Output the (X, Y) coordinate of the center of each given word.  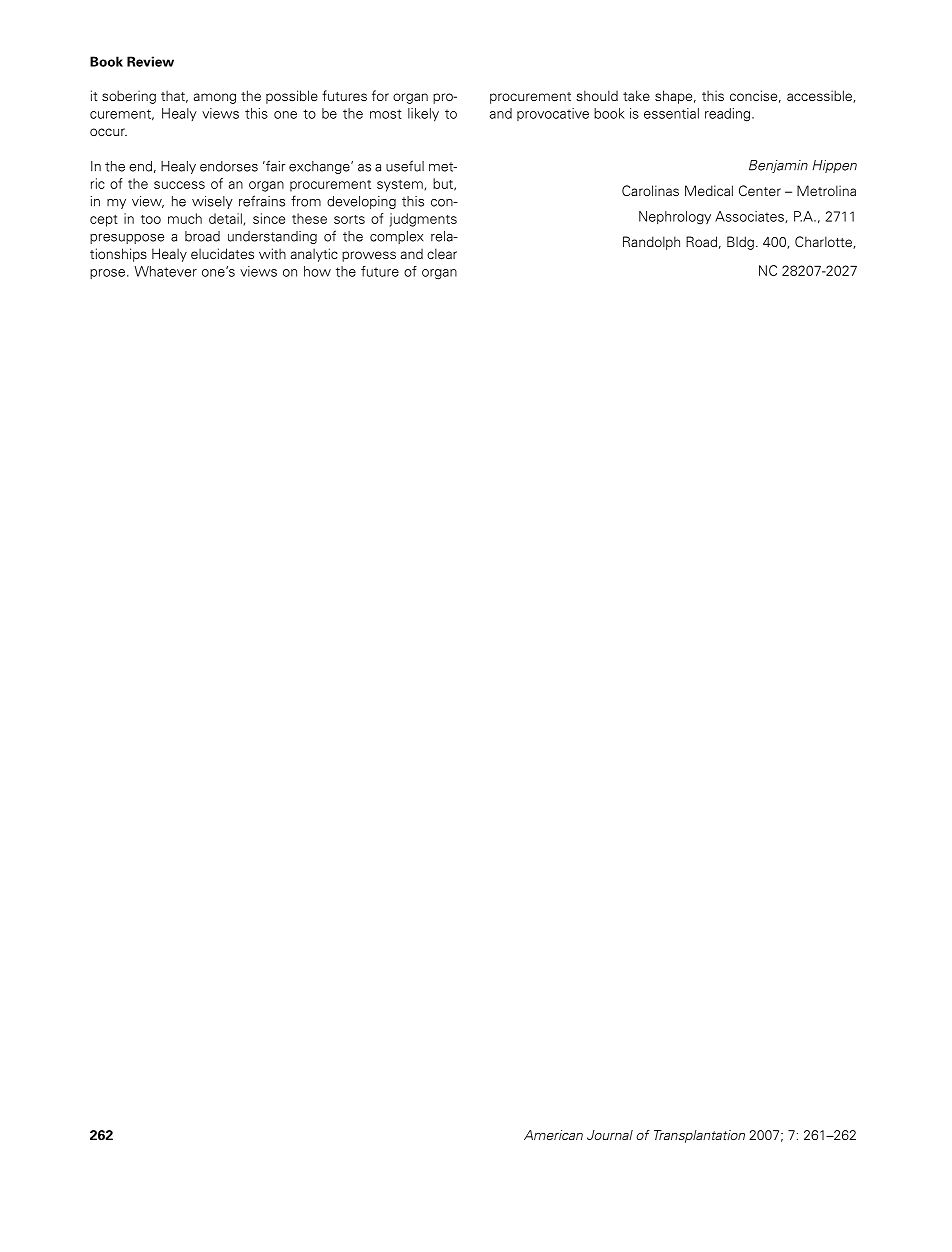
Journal (610, 1135)
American (553, 1135)
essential (671, 113)
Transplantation (699, 1136)
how (317, 271)
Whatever (165, 271)
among (215, 98)
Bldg (740, 243)
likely (423, 115)
